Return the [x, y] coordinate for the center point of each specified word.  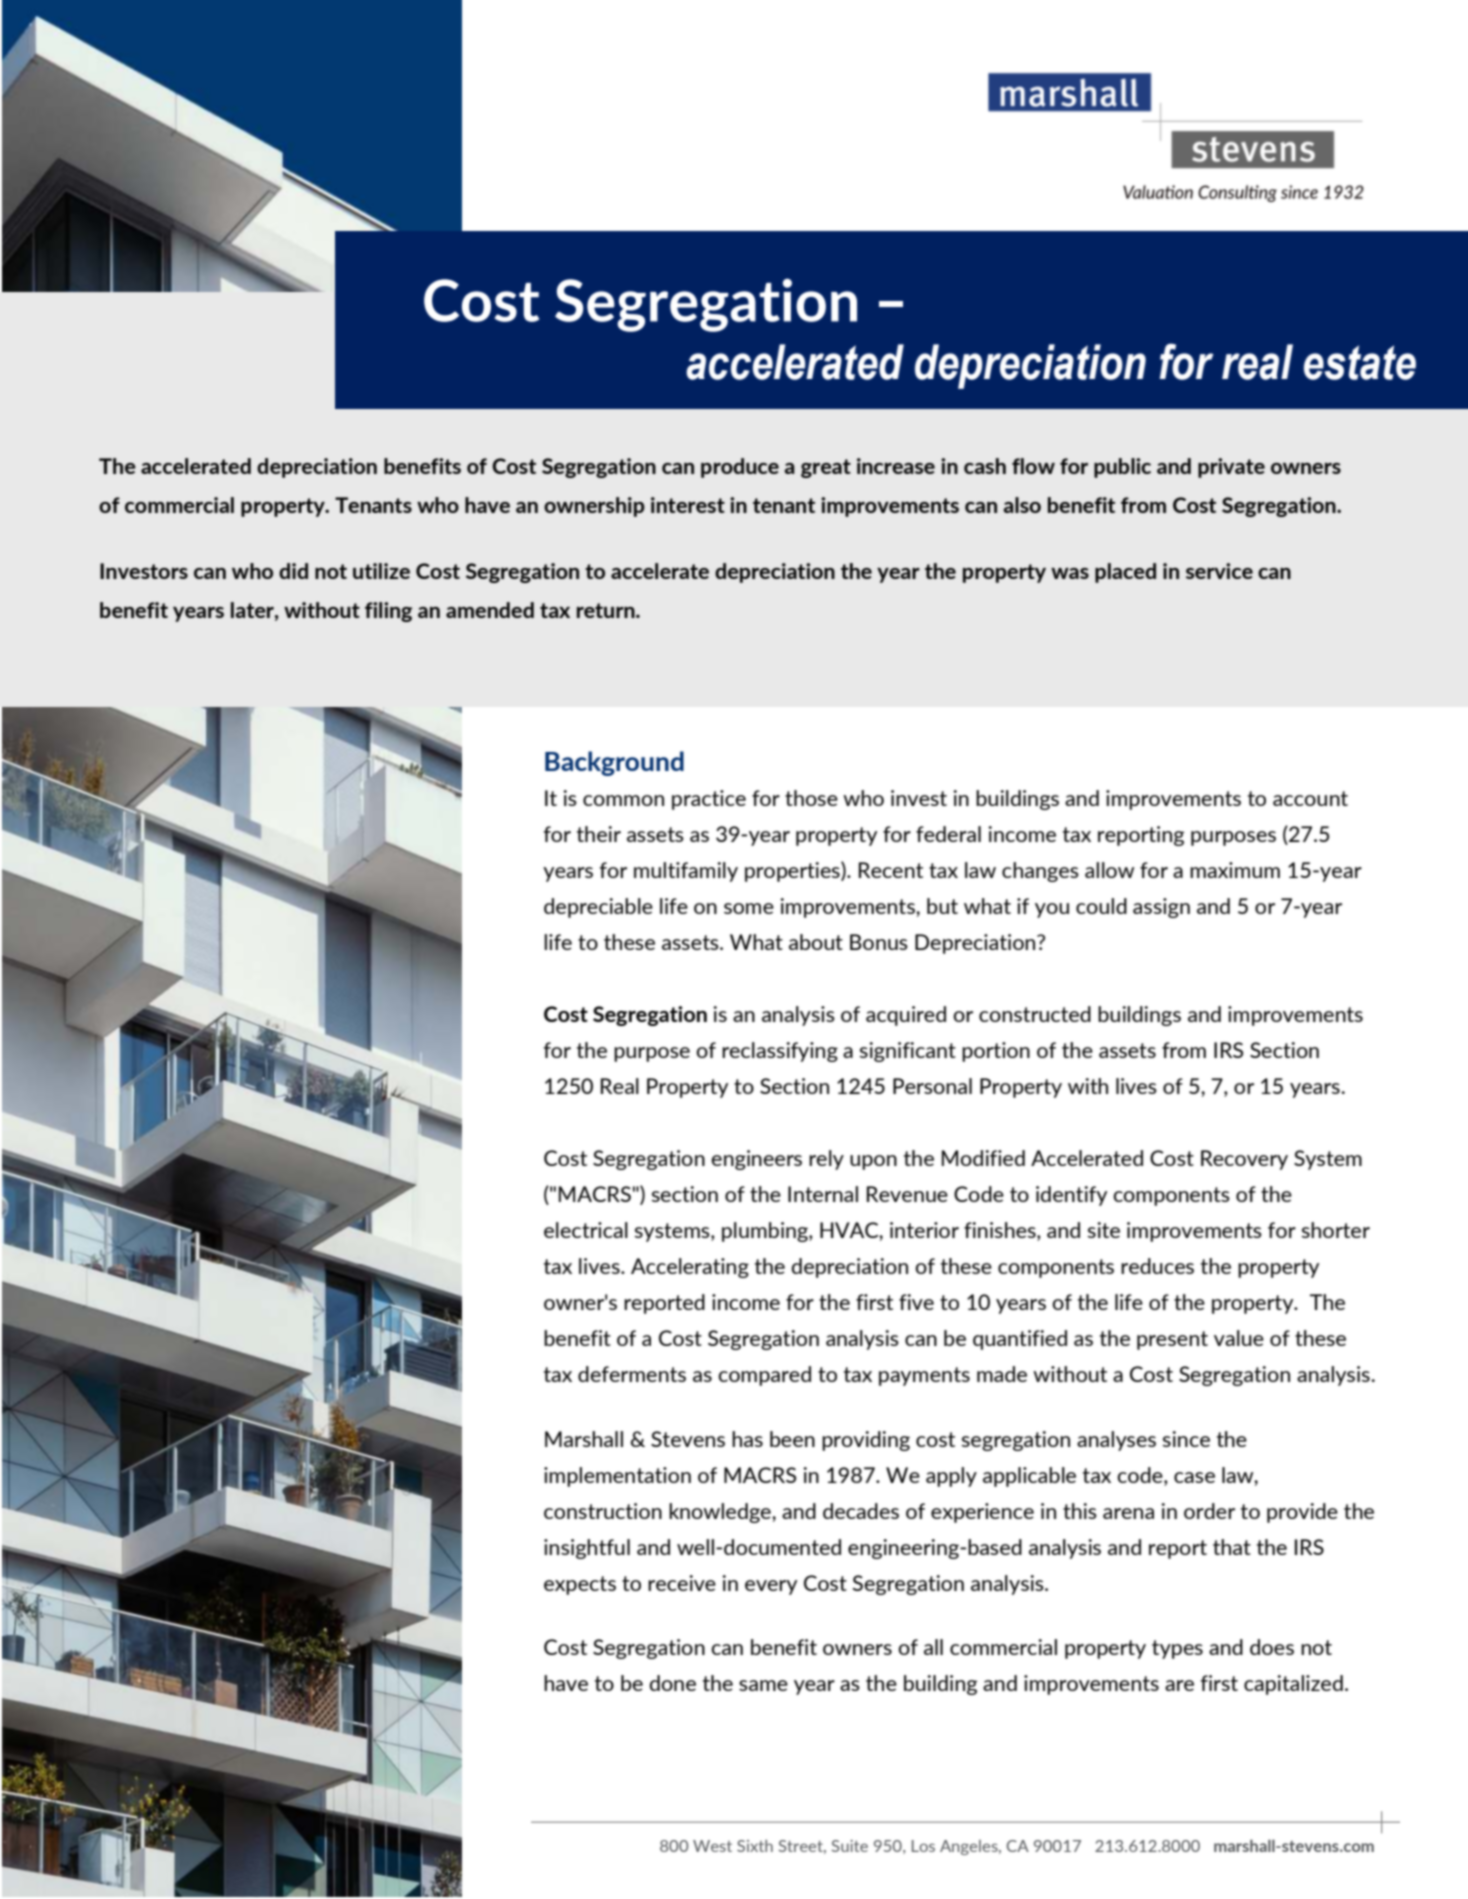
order [1209, 1511]
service [1219, 571]
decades [861, 1511]
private [1231, 468]
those [811, 798]
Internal [823, 1194]
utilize [381, 571]
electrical [586, 1230]
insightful [587, 1549]
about [816, 942]
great [826, 468]
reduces [1157, 1266]
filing [388, 612]
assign [1161, 908]
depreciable [598, 908]
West [712, 1846]
